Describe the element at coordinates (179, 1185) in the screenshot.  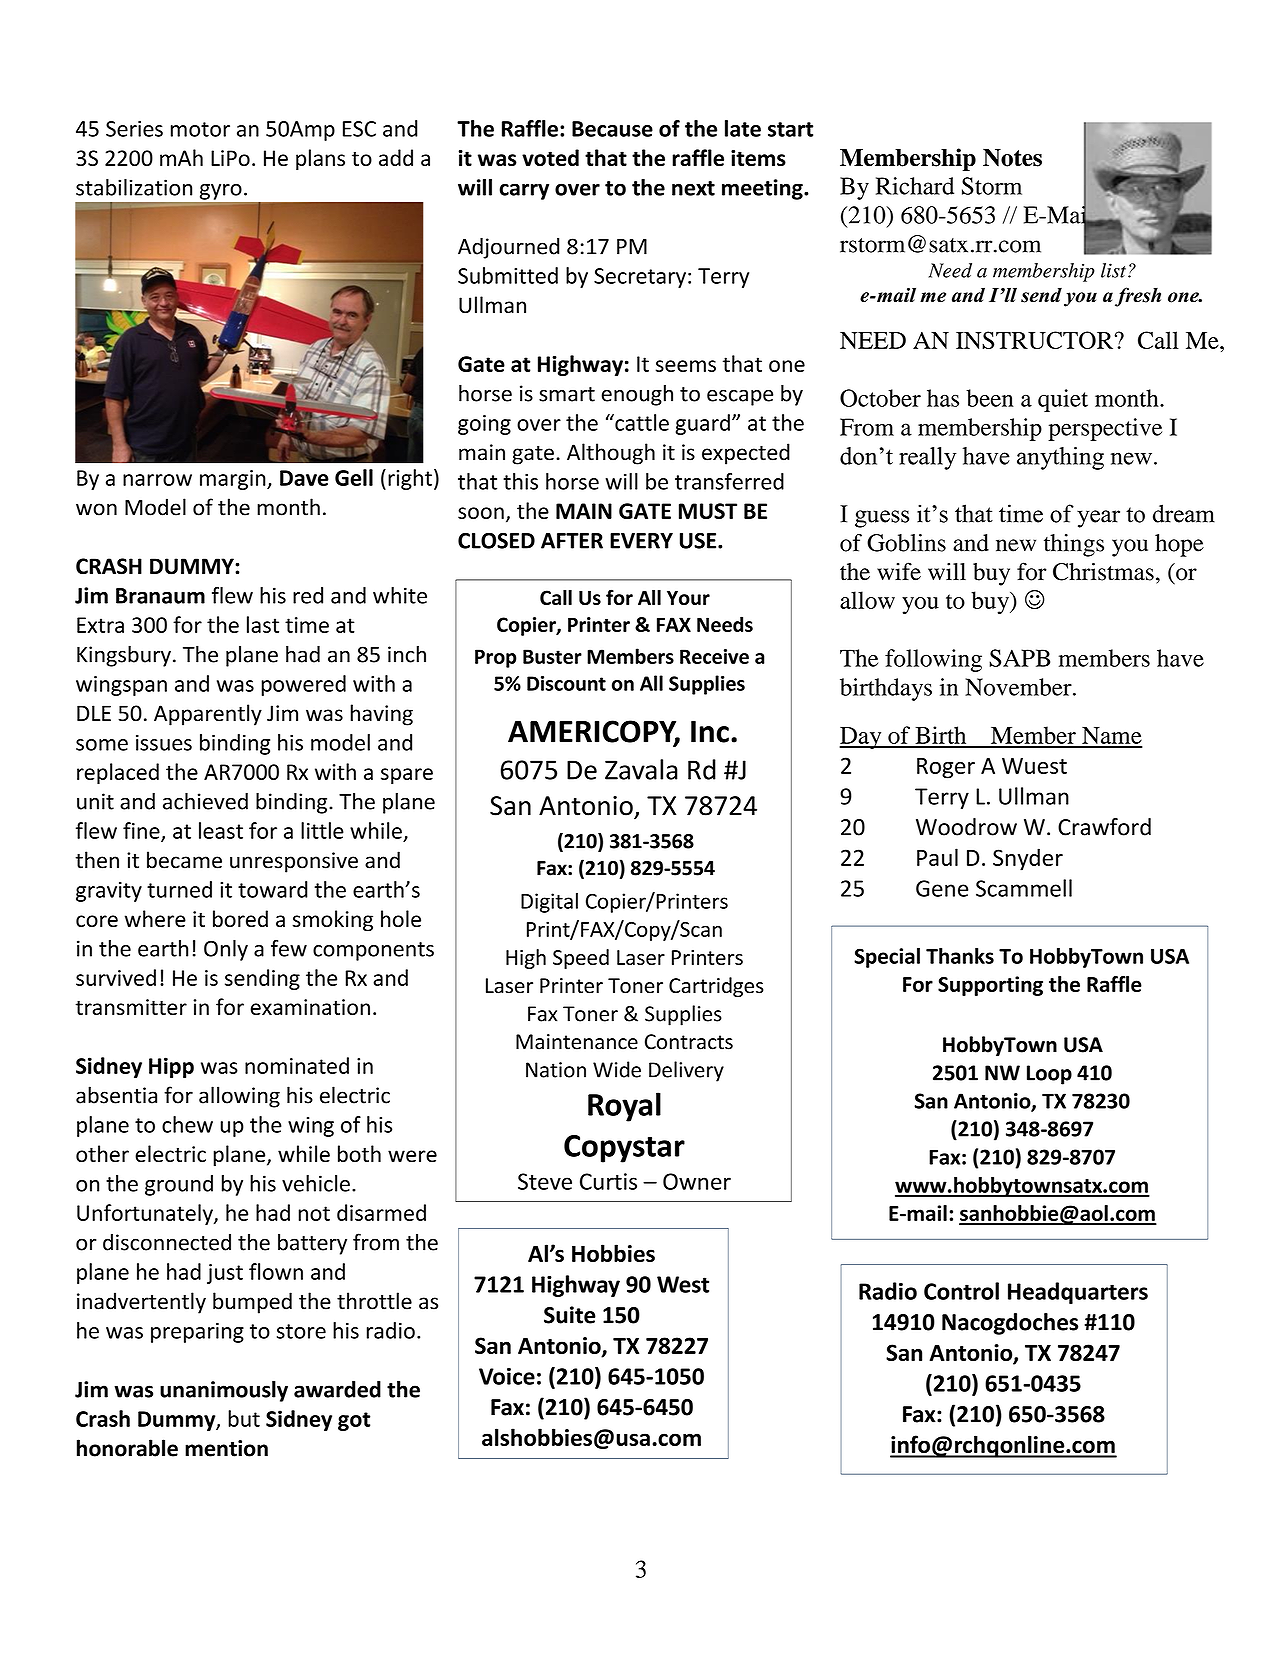
I see `ground` at that location.
